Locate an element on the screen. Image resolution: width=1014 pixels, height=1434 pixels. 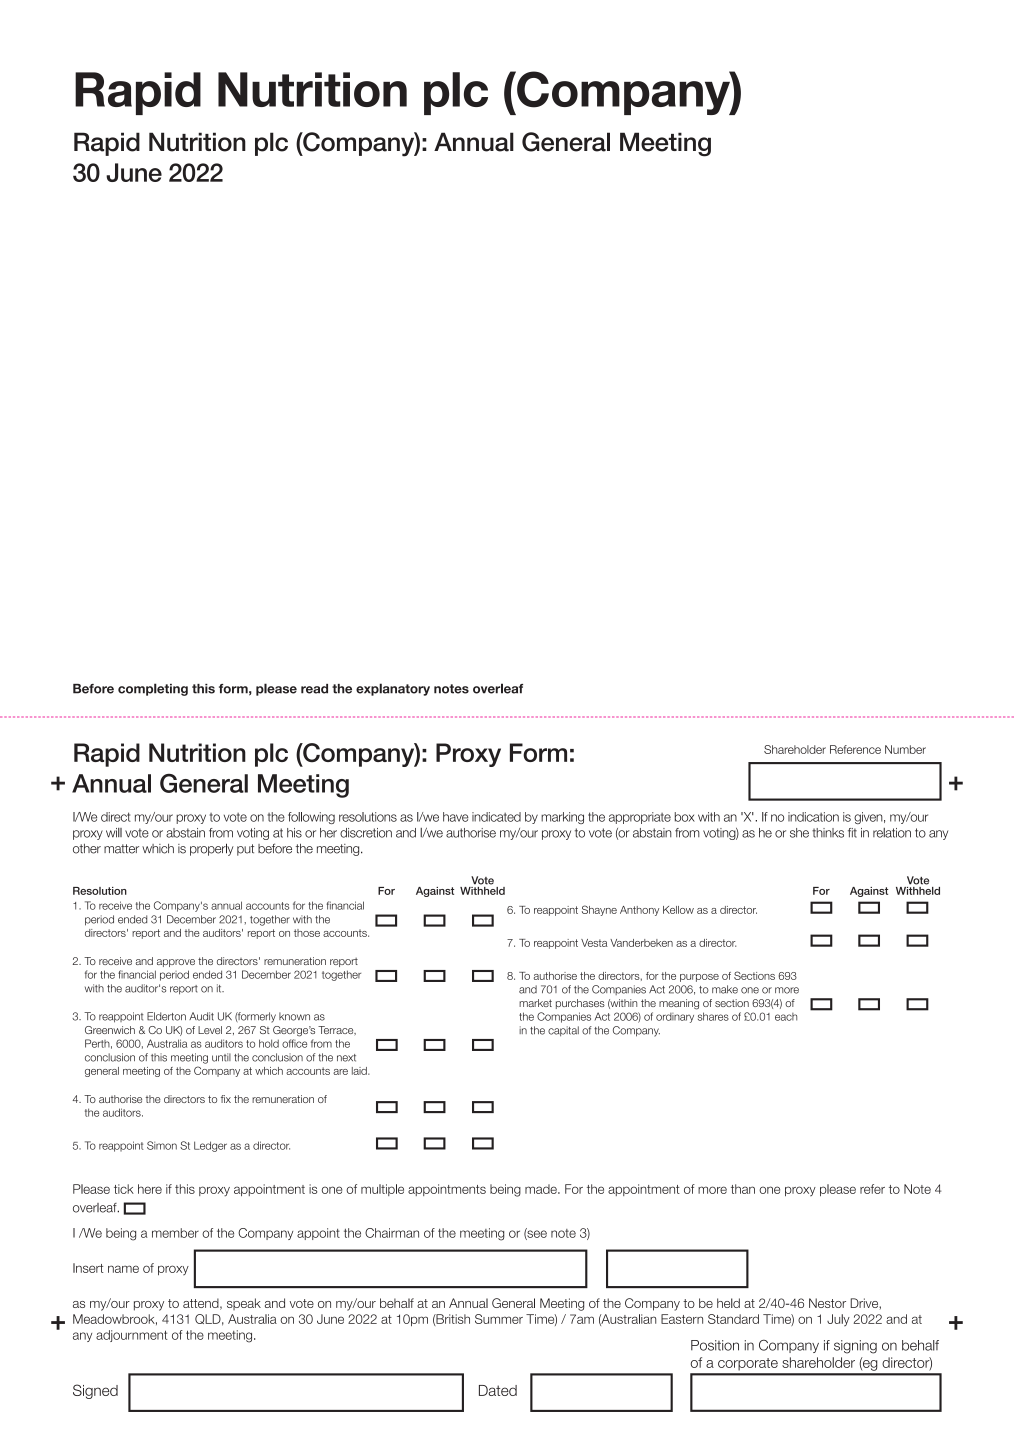
completing is located at coordinates (153, 689).
